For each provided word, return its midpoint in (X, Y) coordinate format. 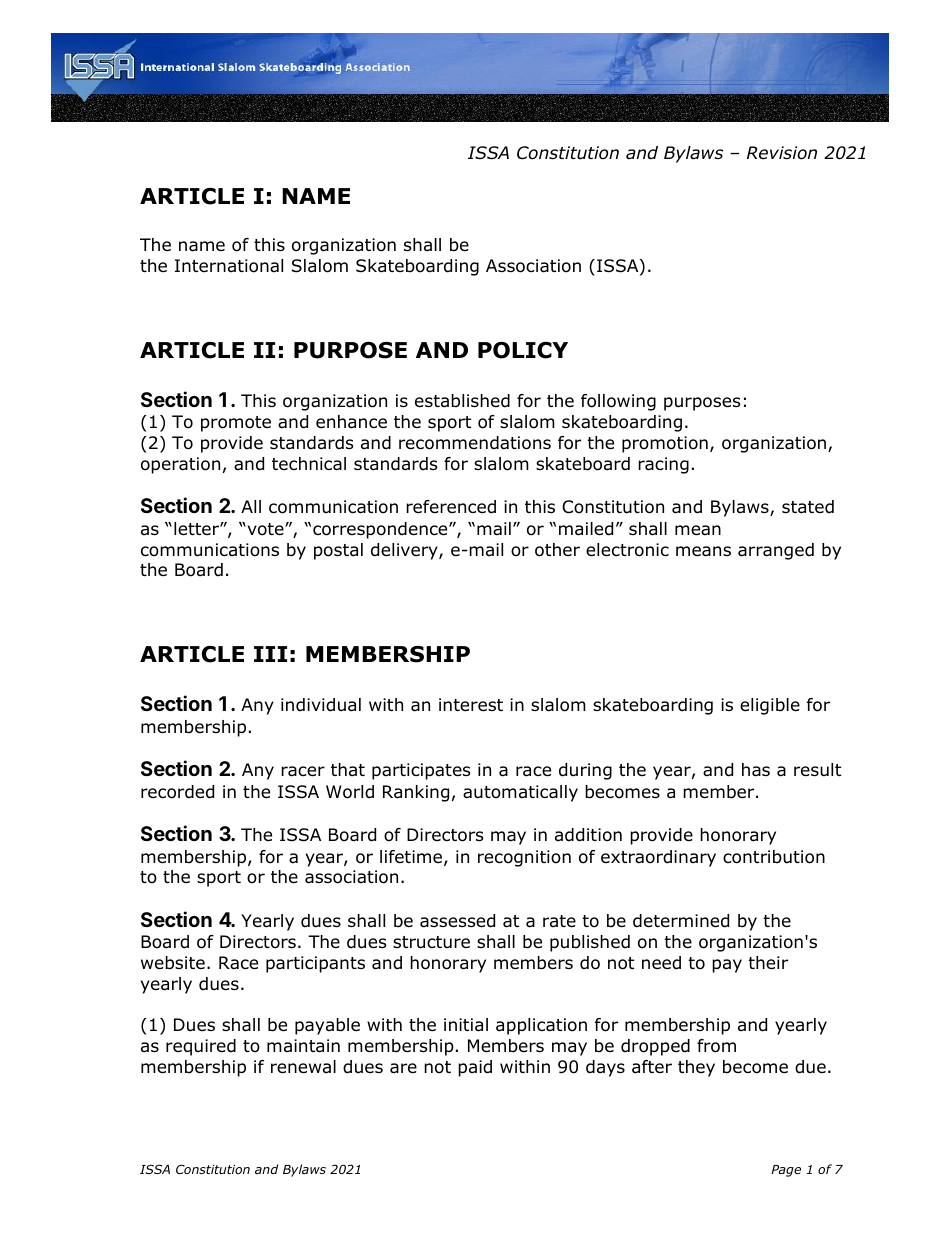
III (270, 654)
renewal (303, 1067)
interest (471, 705)
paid (475, 1068)
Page (786, 1171)
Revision (782, 153)
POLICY (523, 350)
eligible (770, 706)
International (229, 266)
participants (315, 964)
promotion (665, 444)
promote (236, 424)
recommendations (475, 443)
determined (681, 921)
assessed (457, 921)
